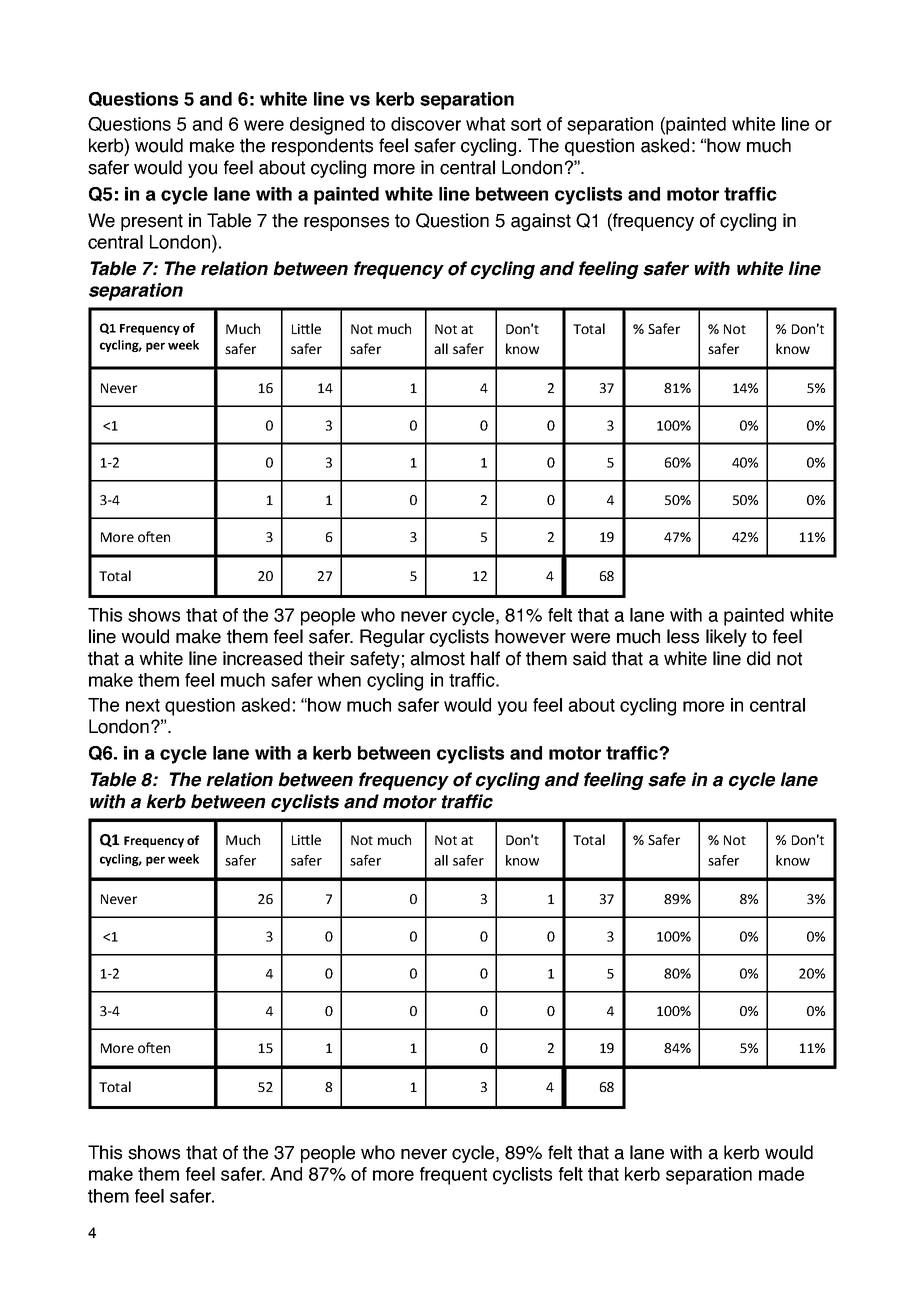 This screenshot has width=924, height=1308. I want to click on half, so click(485, 658).
